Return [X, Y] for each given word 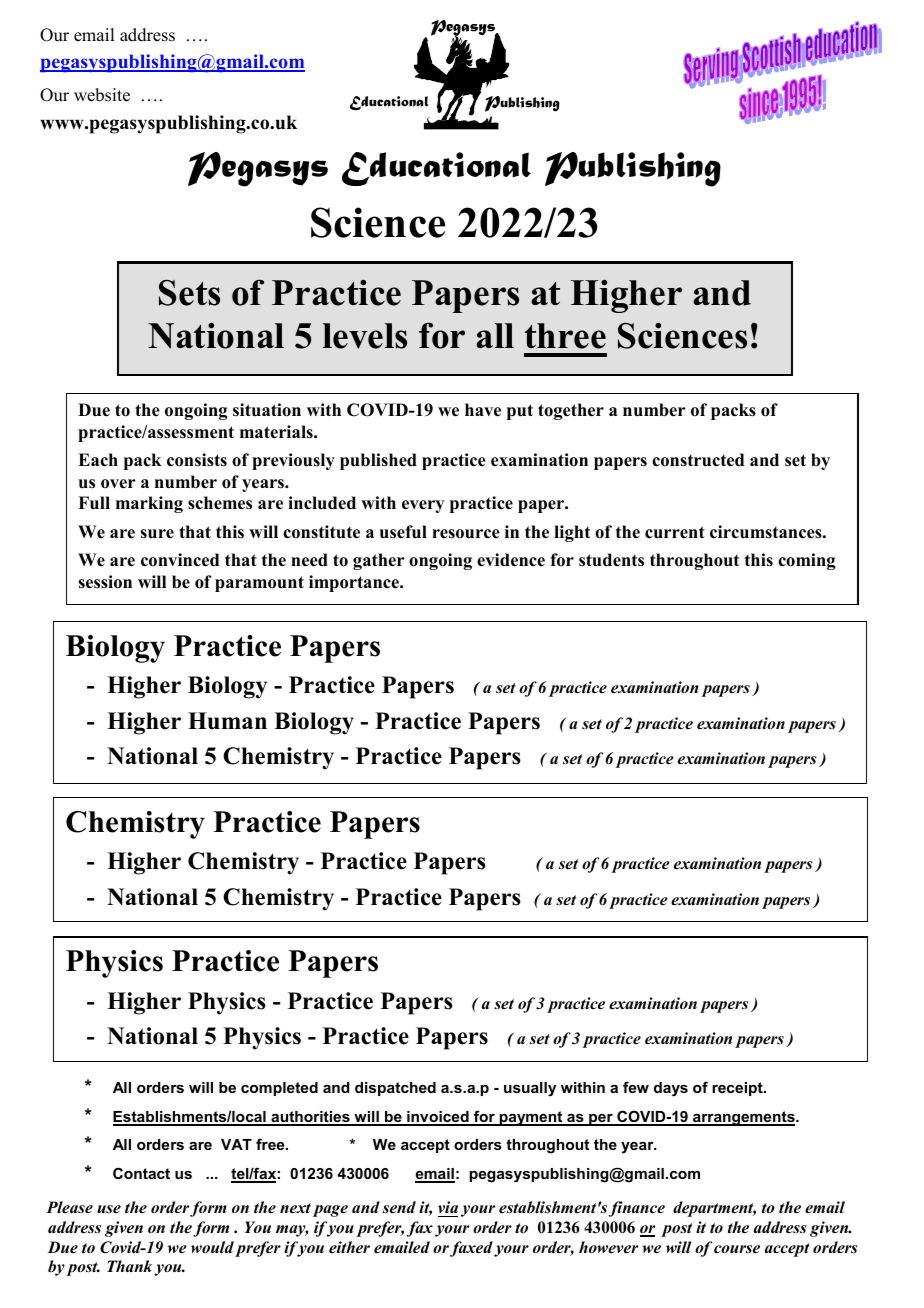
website [102, 95]
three [565, 336]
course [737, 1249]
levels [365, 336]
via [448, 1207]
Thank [129, 1266]
